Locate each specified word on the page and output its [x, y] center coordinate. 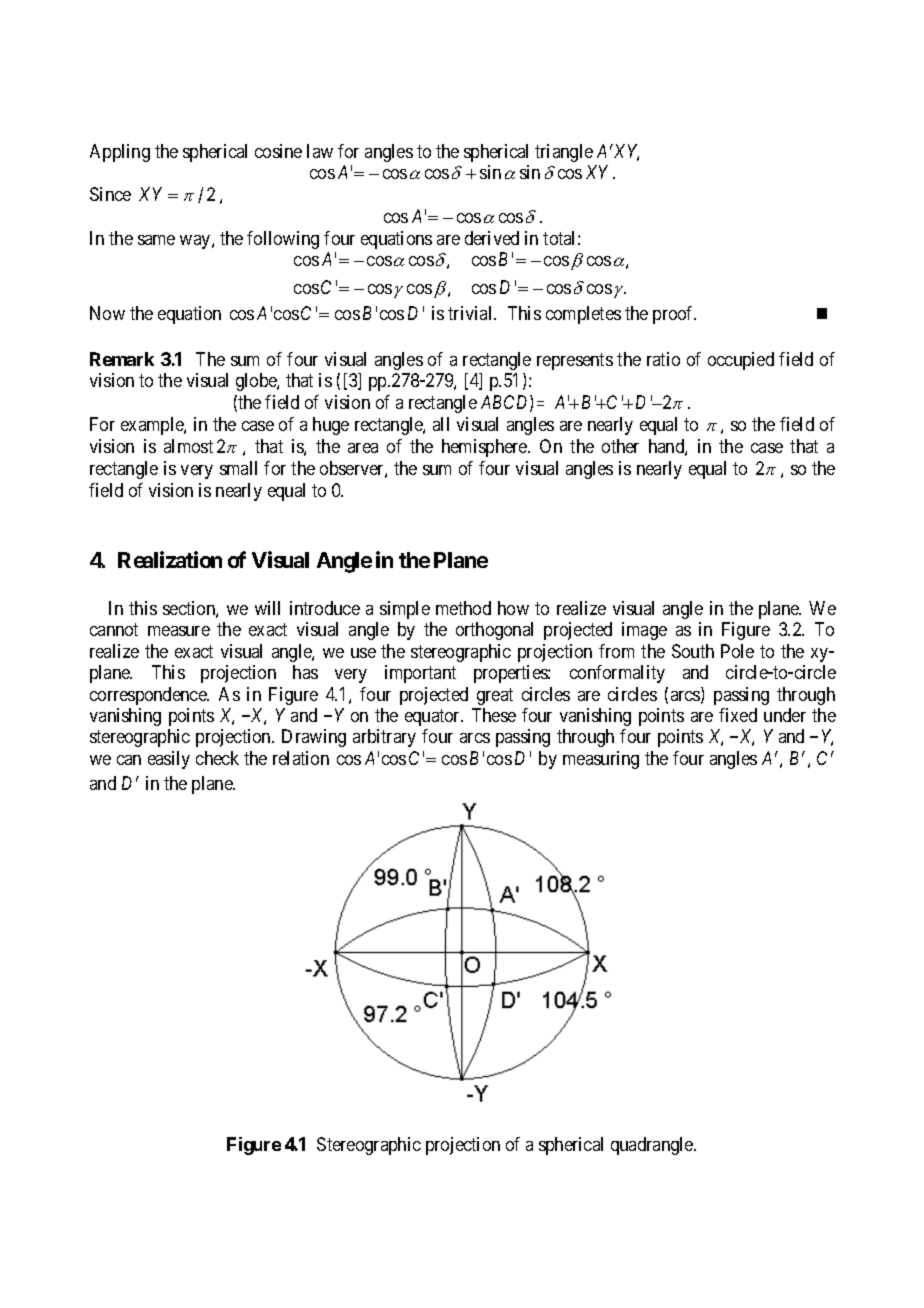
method [463, 608]
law [320, 151]
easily [169, 760]
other [620, 446]
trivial [471, 313]
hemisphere [485, 448]
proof [674, 315]
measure [179, 631]
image [644, 631]
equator [434, 717]
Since [110, 194]
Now [107, 313]
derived [492, 238]
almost [188, 446]
